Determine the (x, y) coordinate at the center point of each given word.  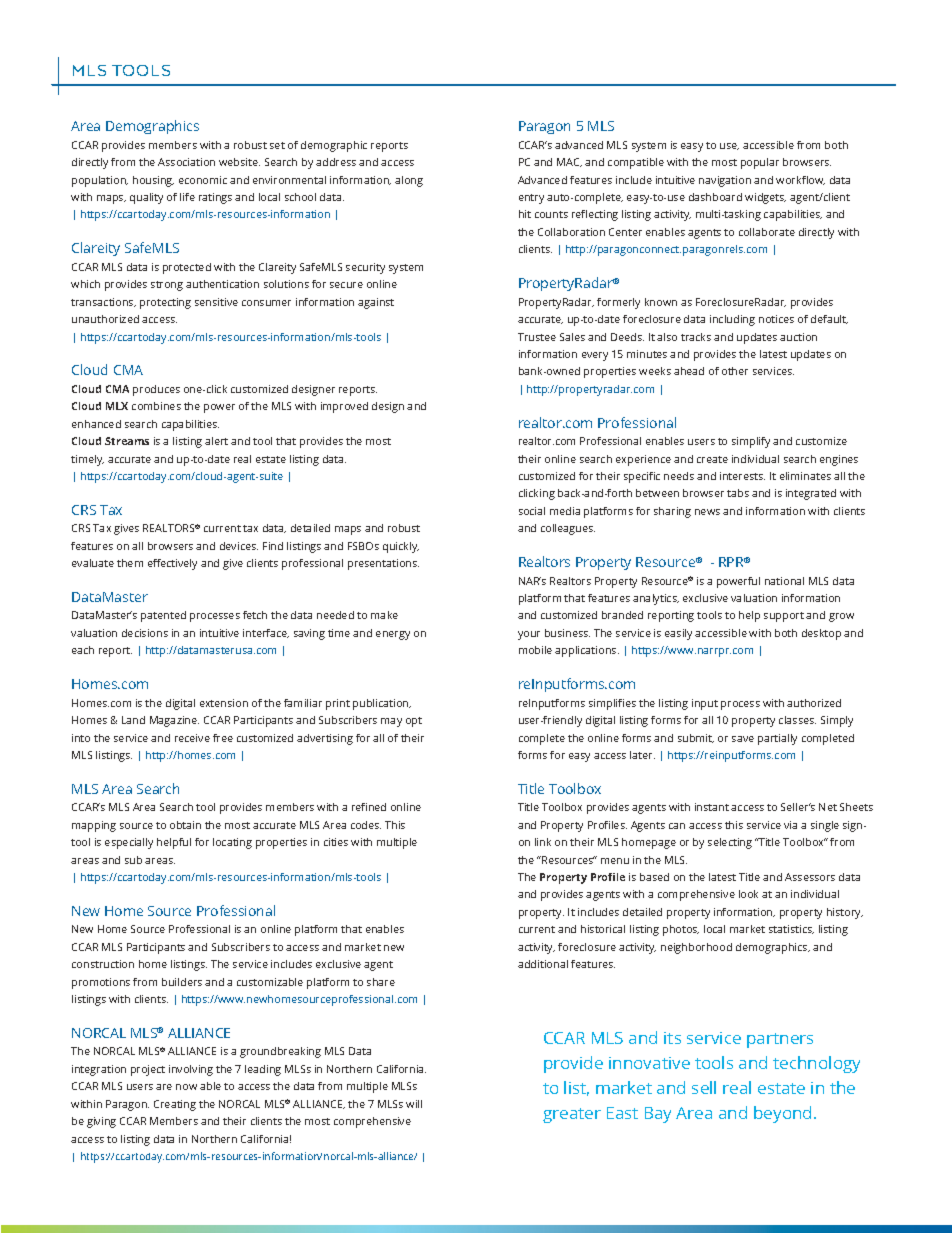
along (409, 181)
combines (156, 406)
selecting (730, 843)
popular (760, 163)
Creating (175, 1105)
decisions (145, 633)
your (529, 635)
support (784, 617)
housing (153, 181)
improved (344, 407)
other (735, 371)
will (414, 1104)
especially (129, 843)
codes (366, 825)
